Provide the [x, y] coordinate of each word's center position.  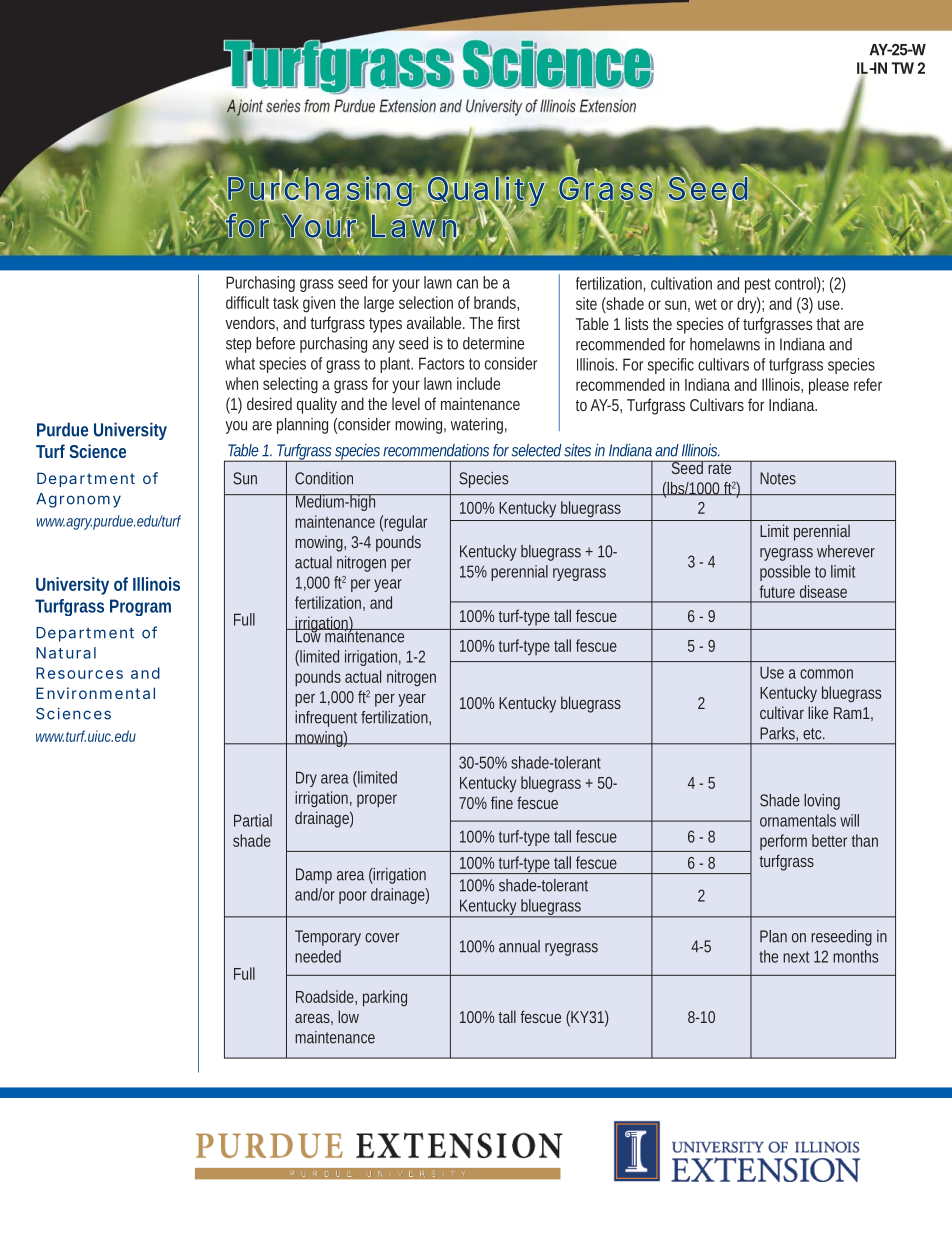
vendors [251, 323]
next [796, 957]
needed [318, 956]
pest [758, 285]
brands [496, 303]
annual [519, 946]
